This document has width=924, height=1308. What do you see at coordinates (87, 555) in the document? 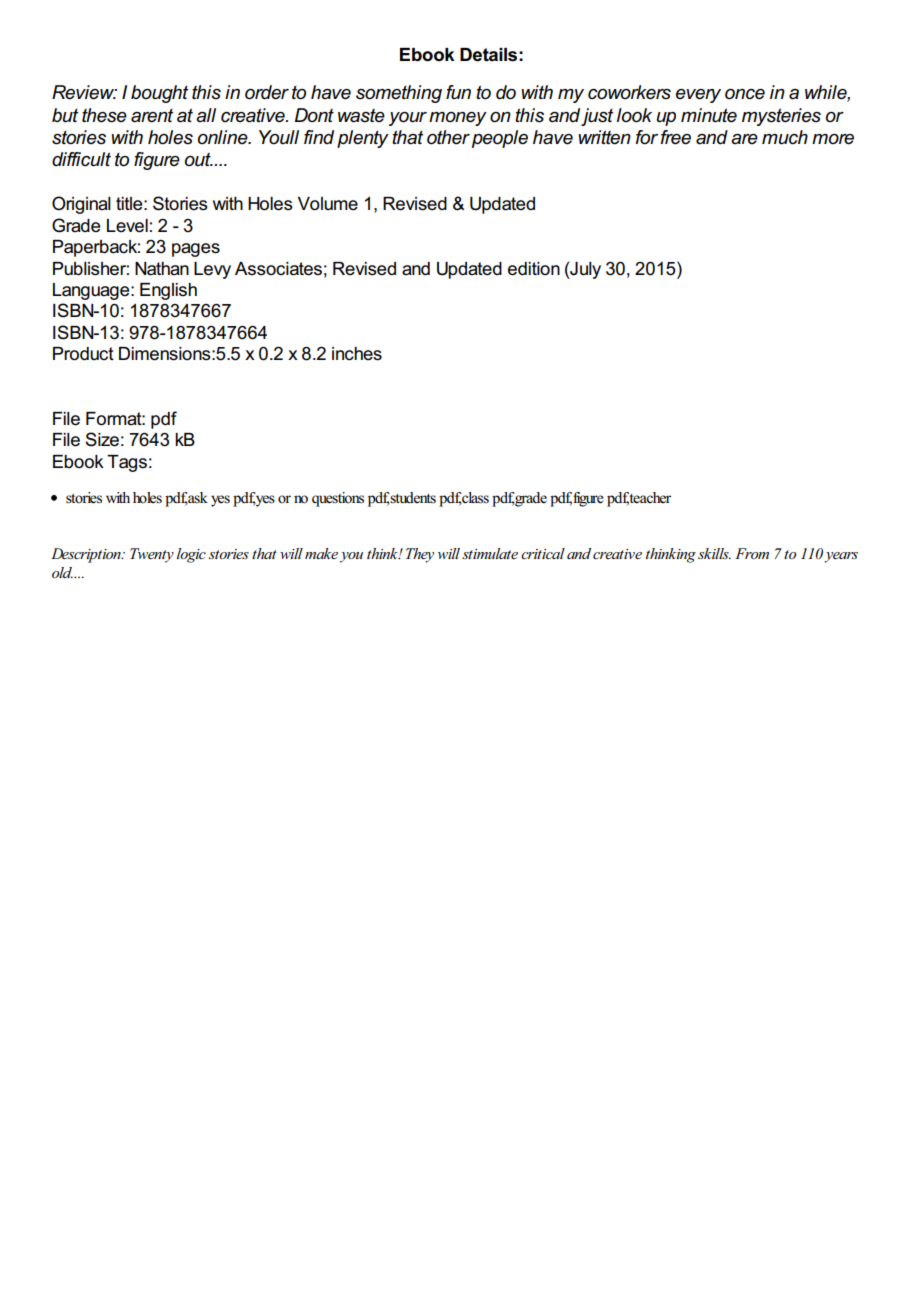
I see `Description` at bounding box center [87, 555].
